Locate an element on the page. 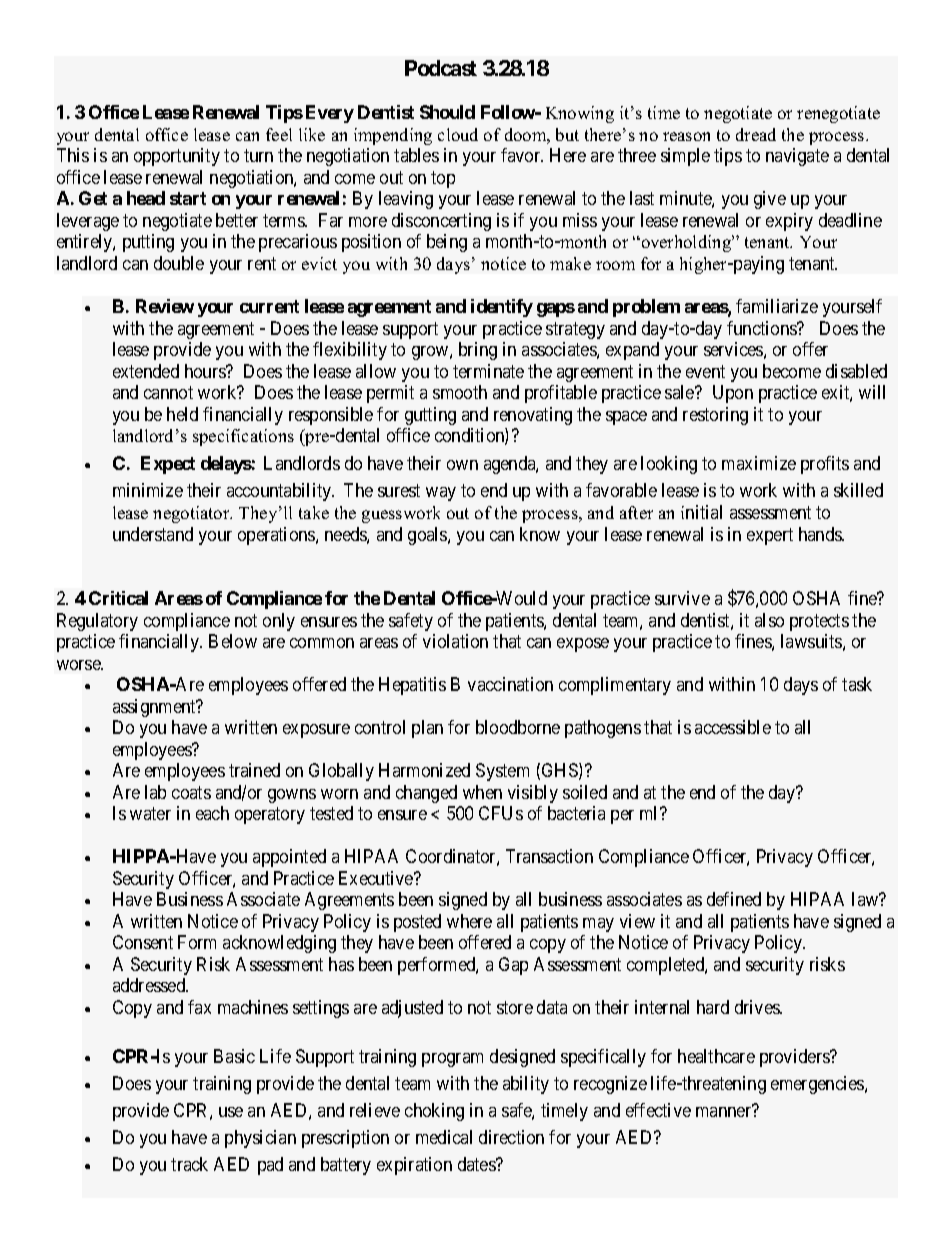 The image size is (952, 1233). violation is located at coordinates (455, 641).
